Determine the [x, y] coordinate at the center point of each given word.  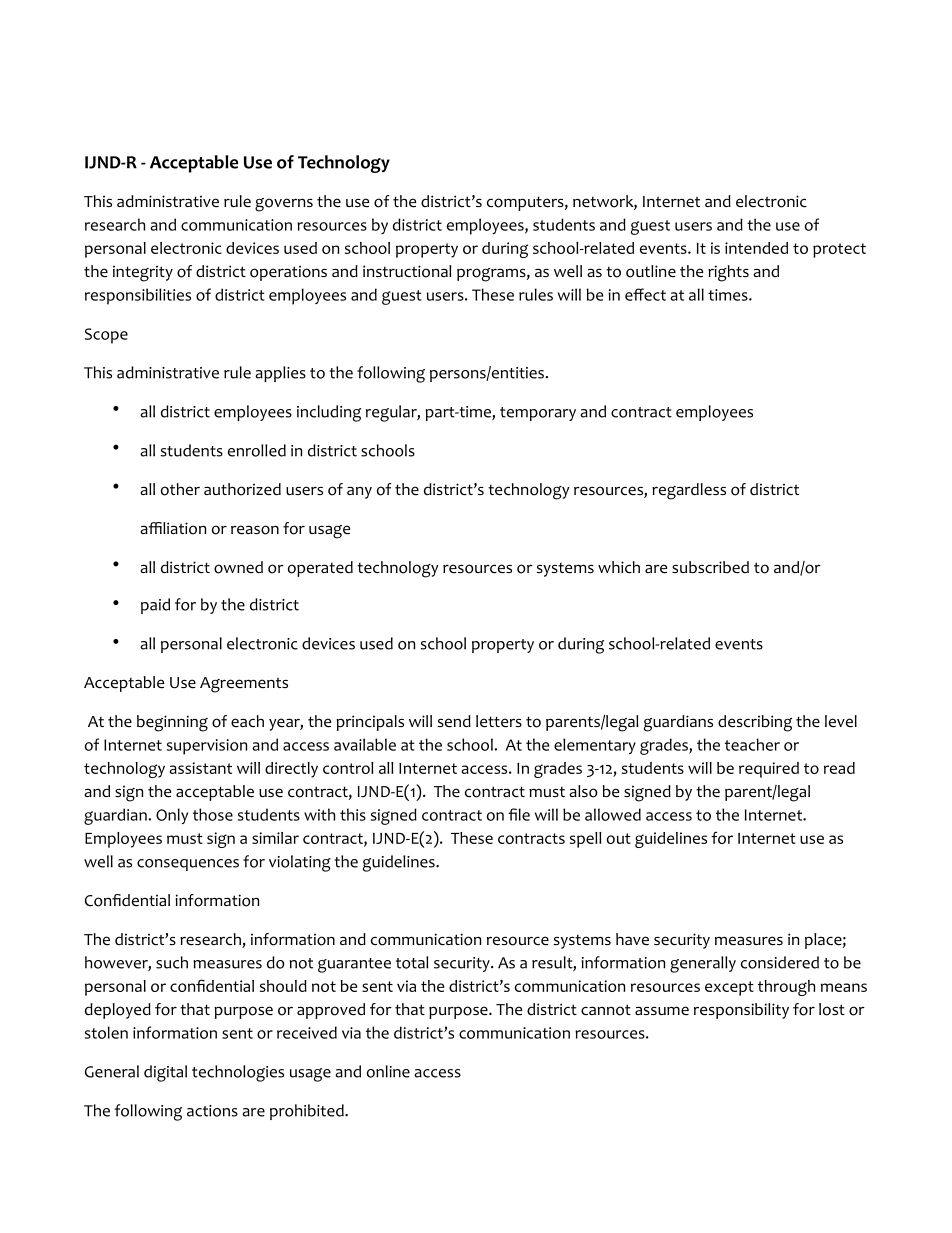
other [180, 489]
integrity [143, 273]
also [584, 791]
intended [756, 248]
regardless [689, 491]
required [769, 770]
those [213, 814]
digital [165, 1073]
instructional [407, 271]
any [359, 492]
